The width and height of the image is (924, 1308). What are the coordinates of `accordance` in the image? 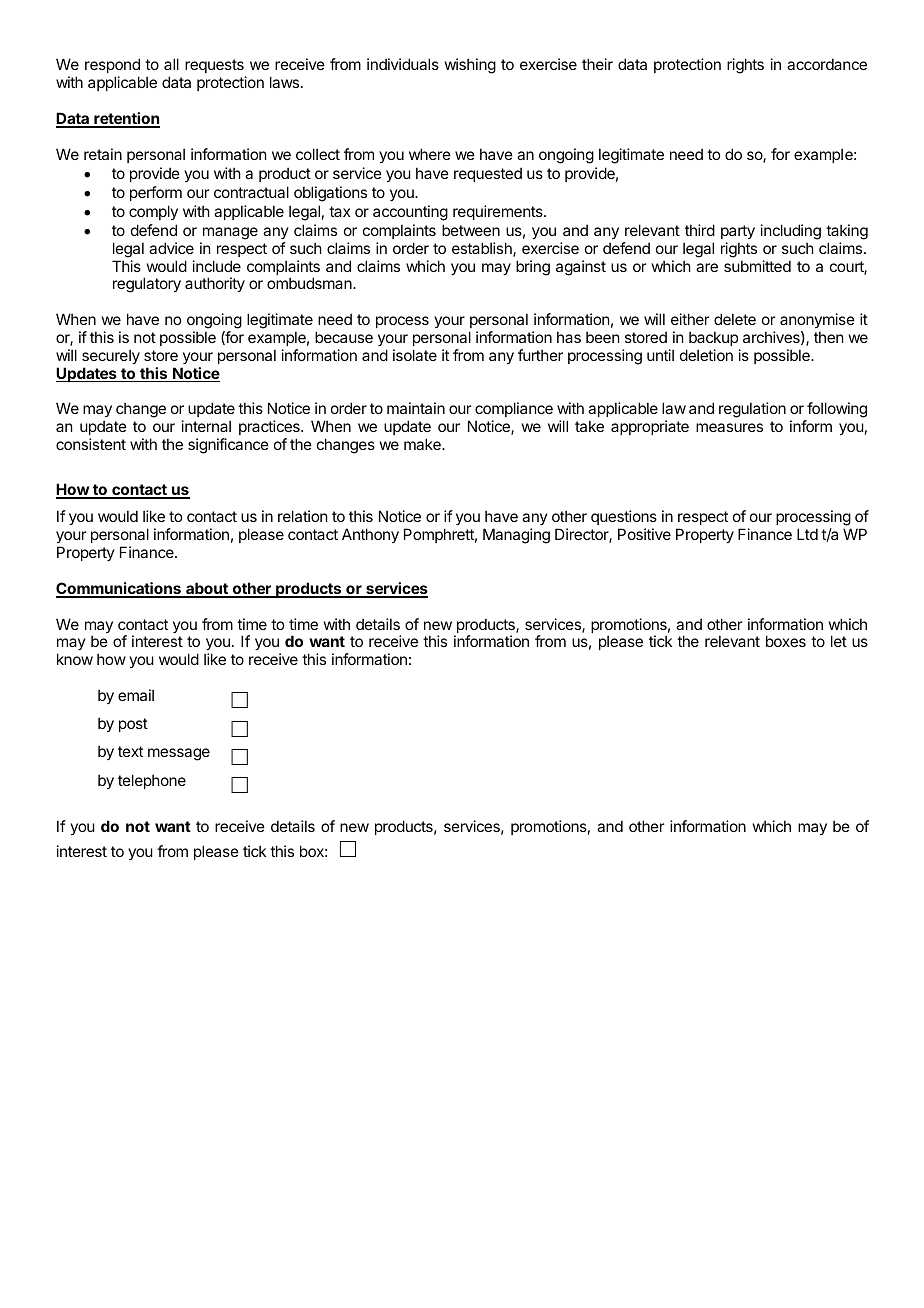 It's located at (827, 64).
